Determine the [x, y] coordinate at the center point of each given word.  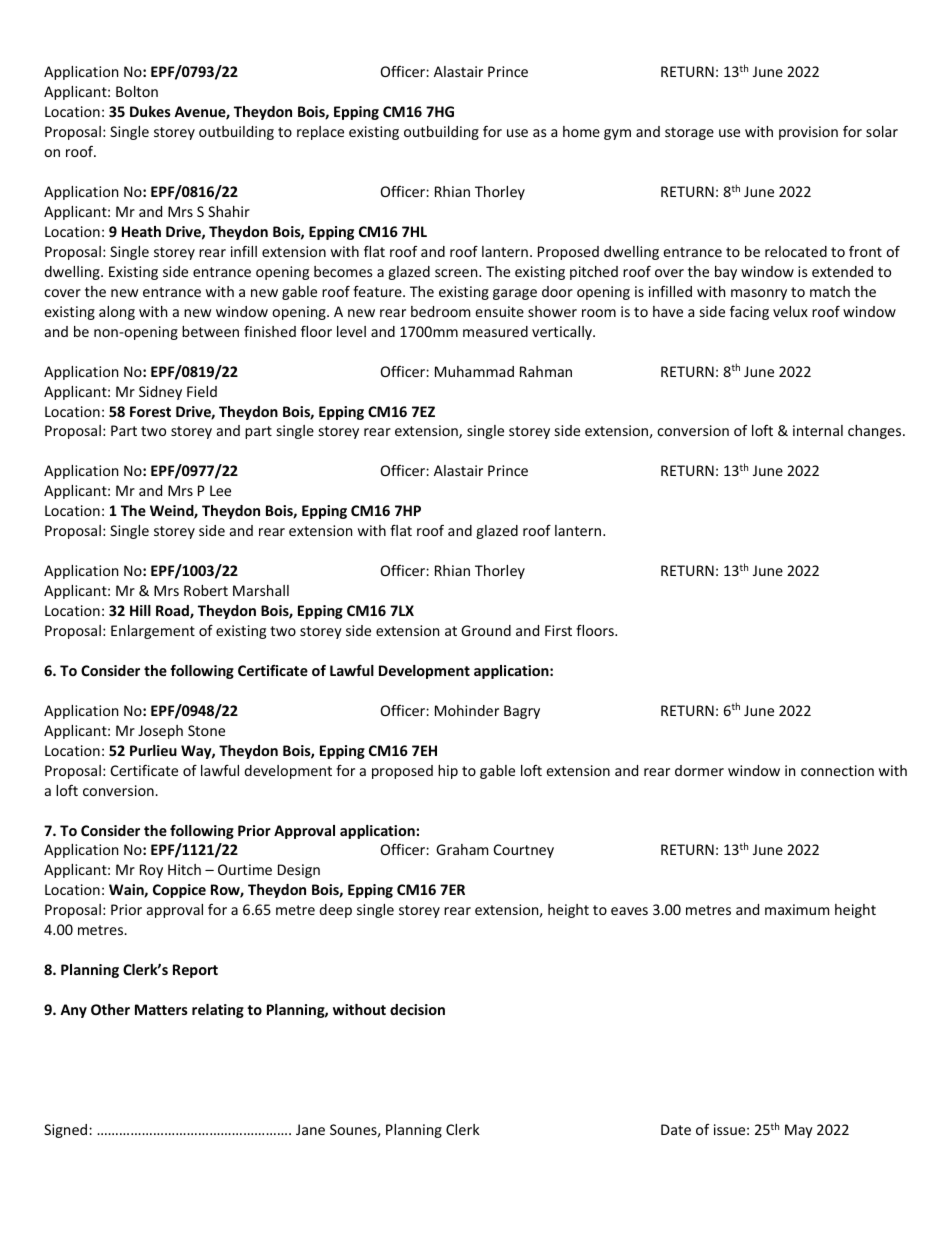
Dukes [150, 111]
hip [448, 772]
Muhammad [474, 371]
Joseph [160, 732]
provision [808, 133]
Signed [67, 1131]
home [581, 131]
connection [837, 770]
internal [818, 430]
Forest [150, 411]
